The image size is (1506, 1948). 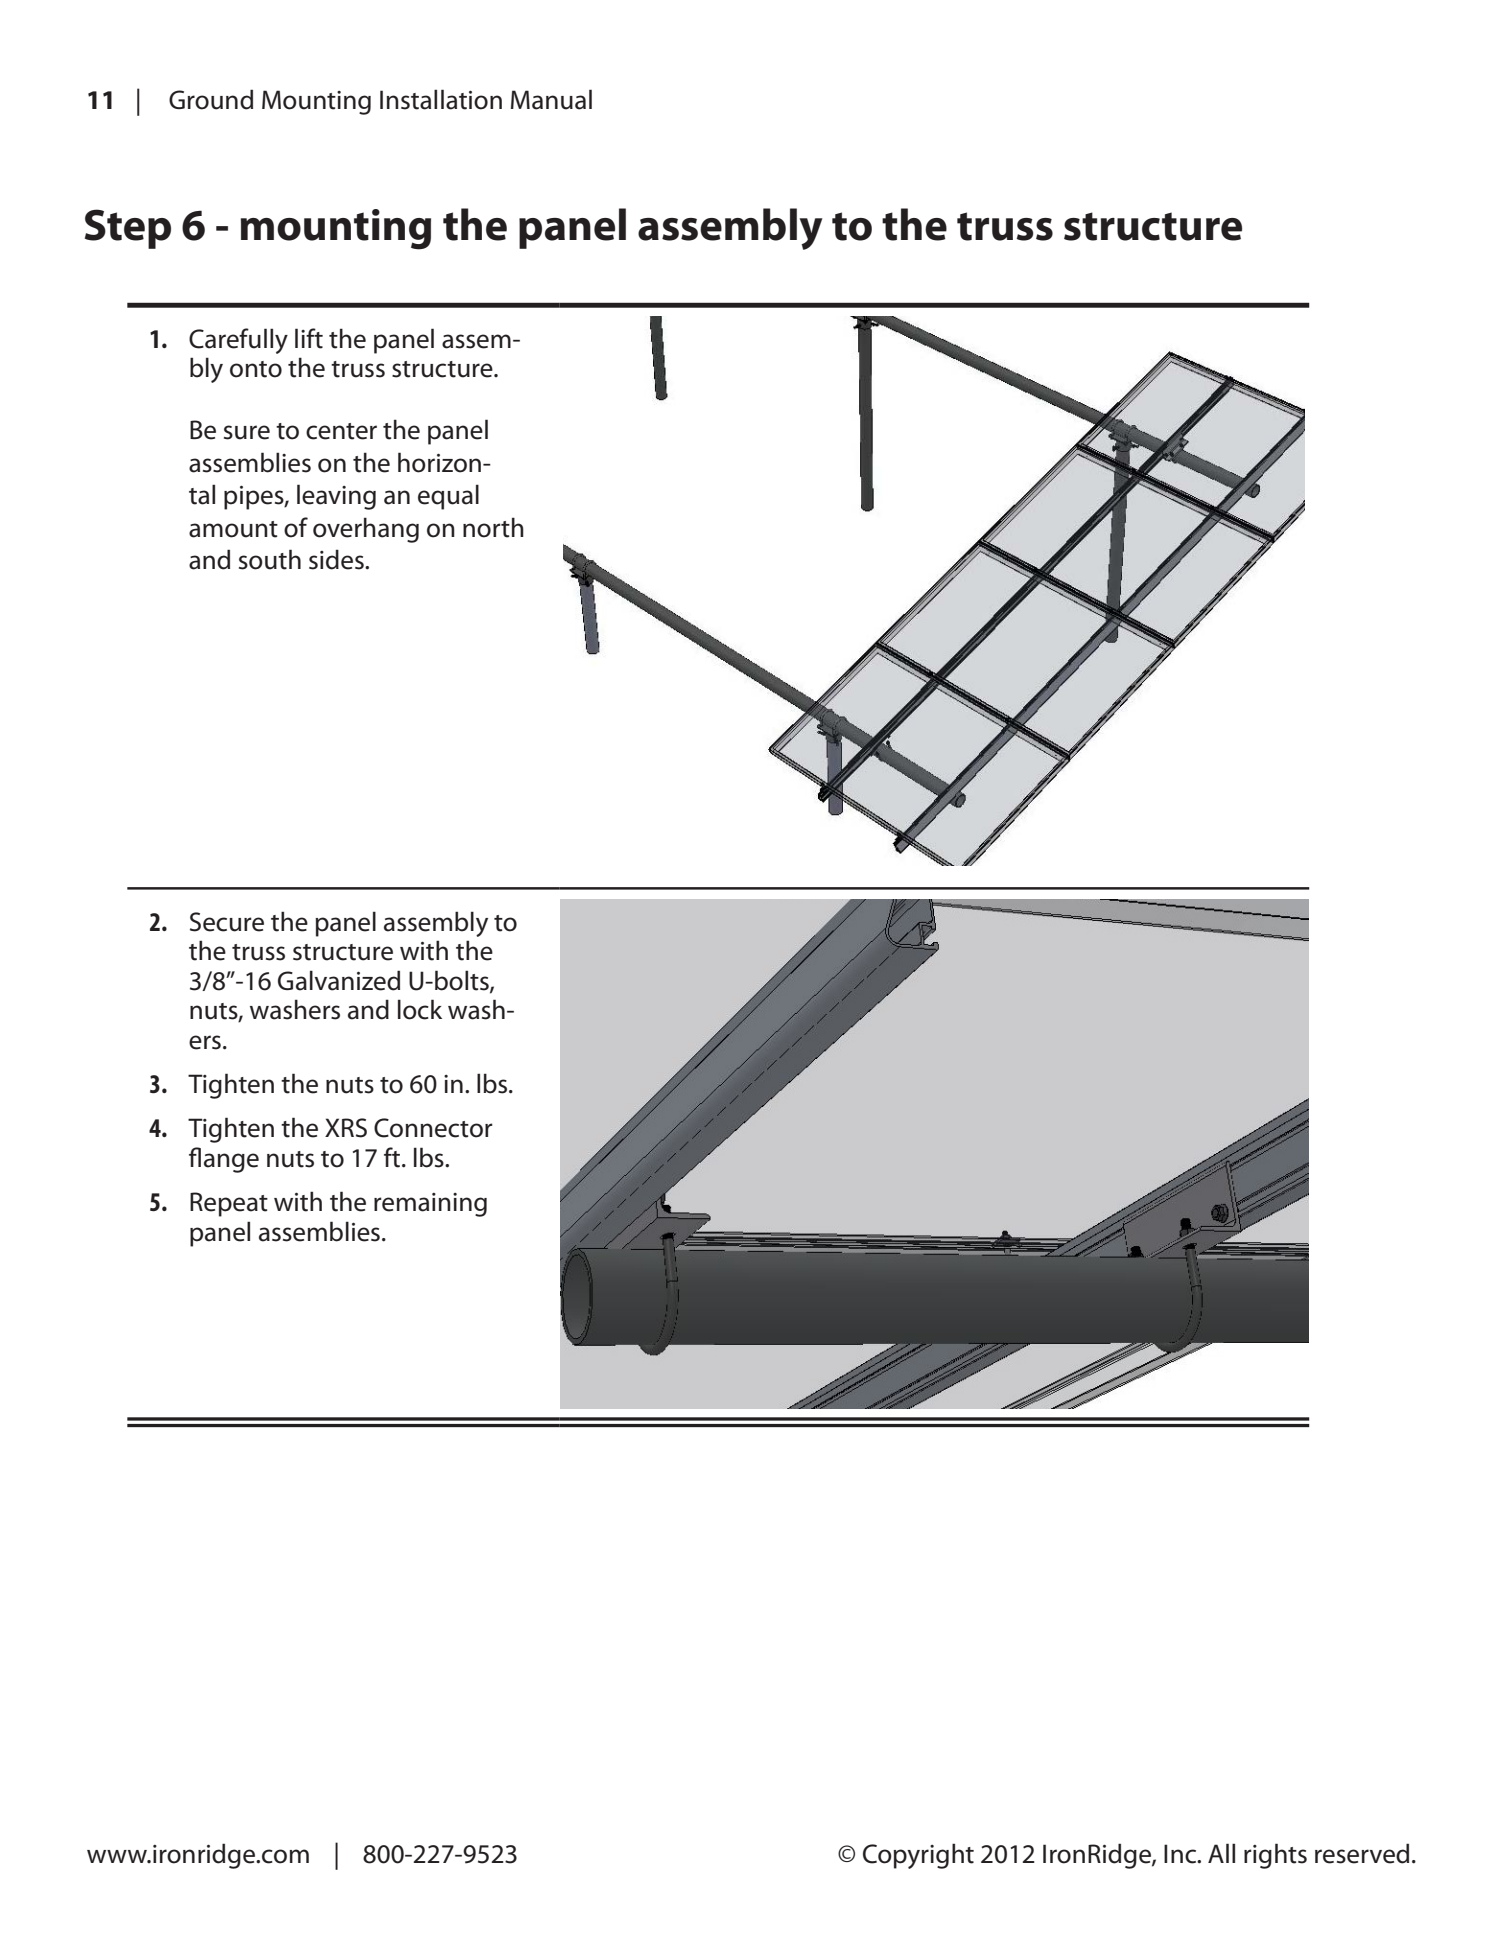 I want to click on Ground, so click(x=211, y=99).
